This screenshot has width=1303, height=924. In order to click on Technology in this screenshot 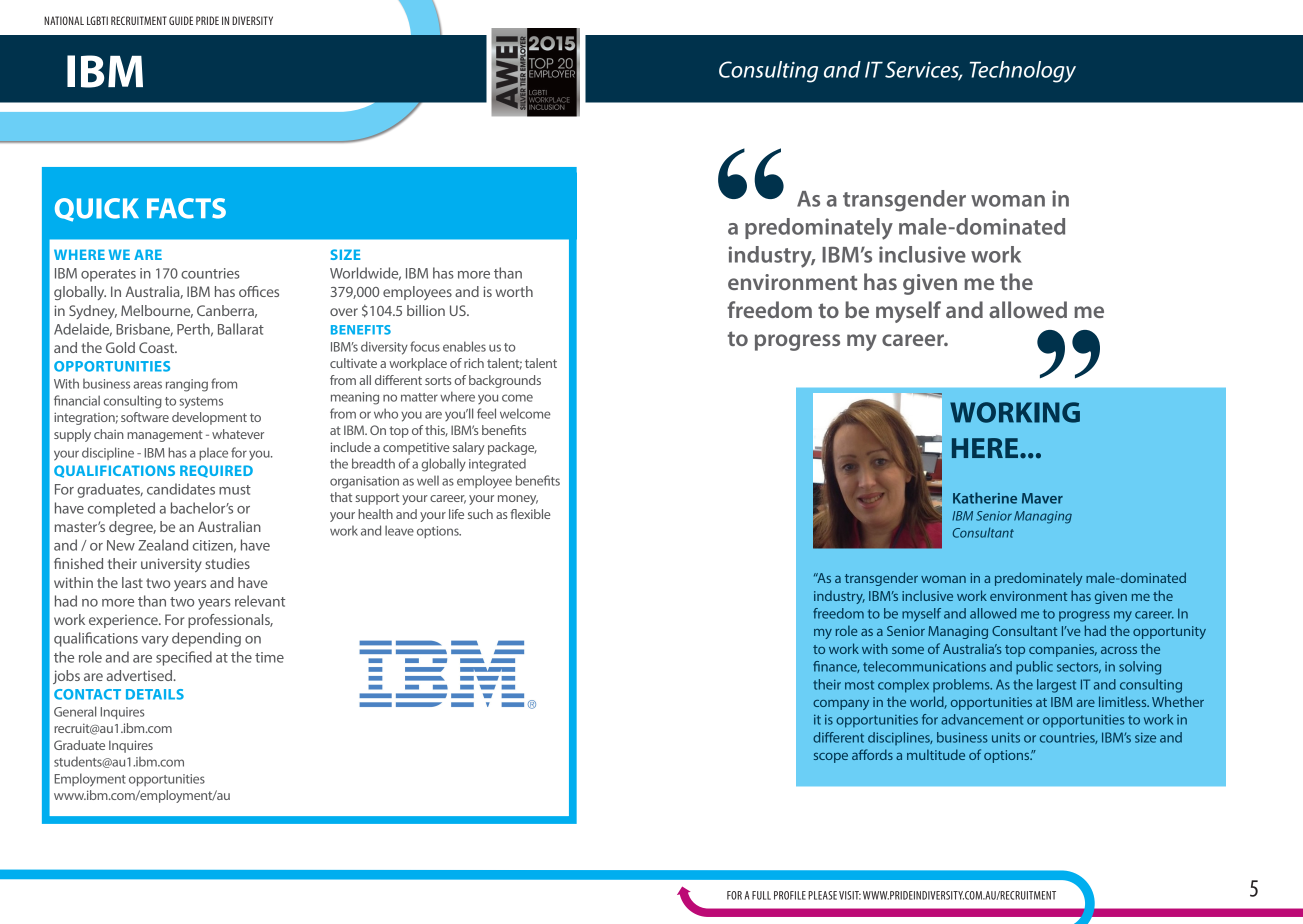, I will do `click(1023, 72)`.
